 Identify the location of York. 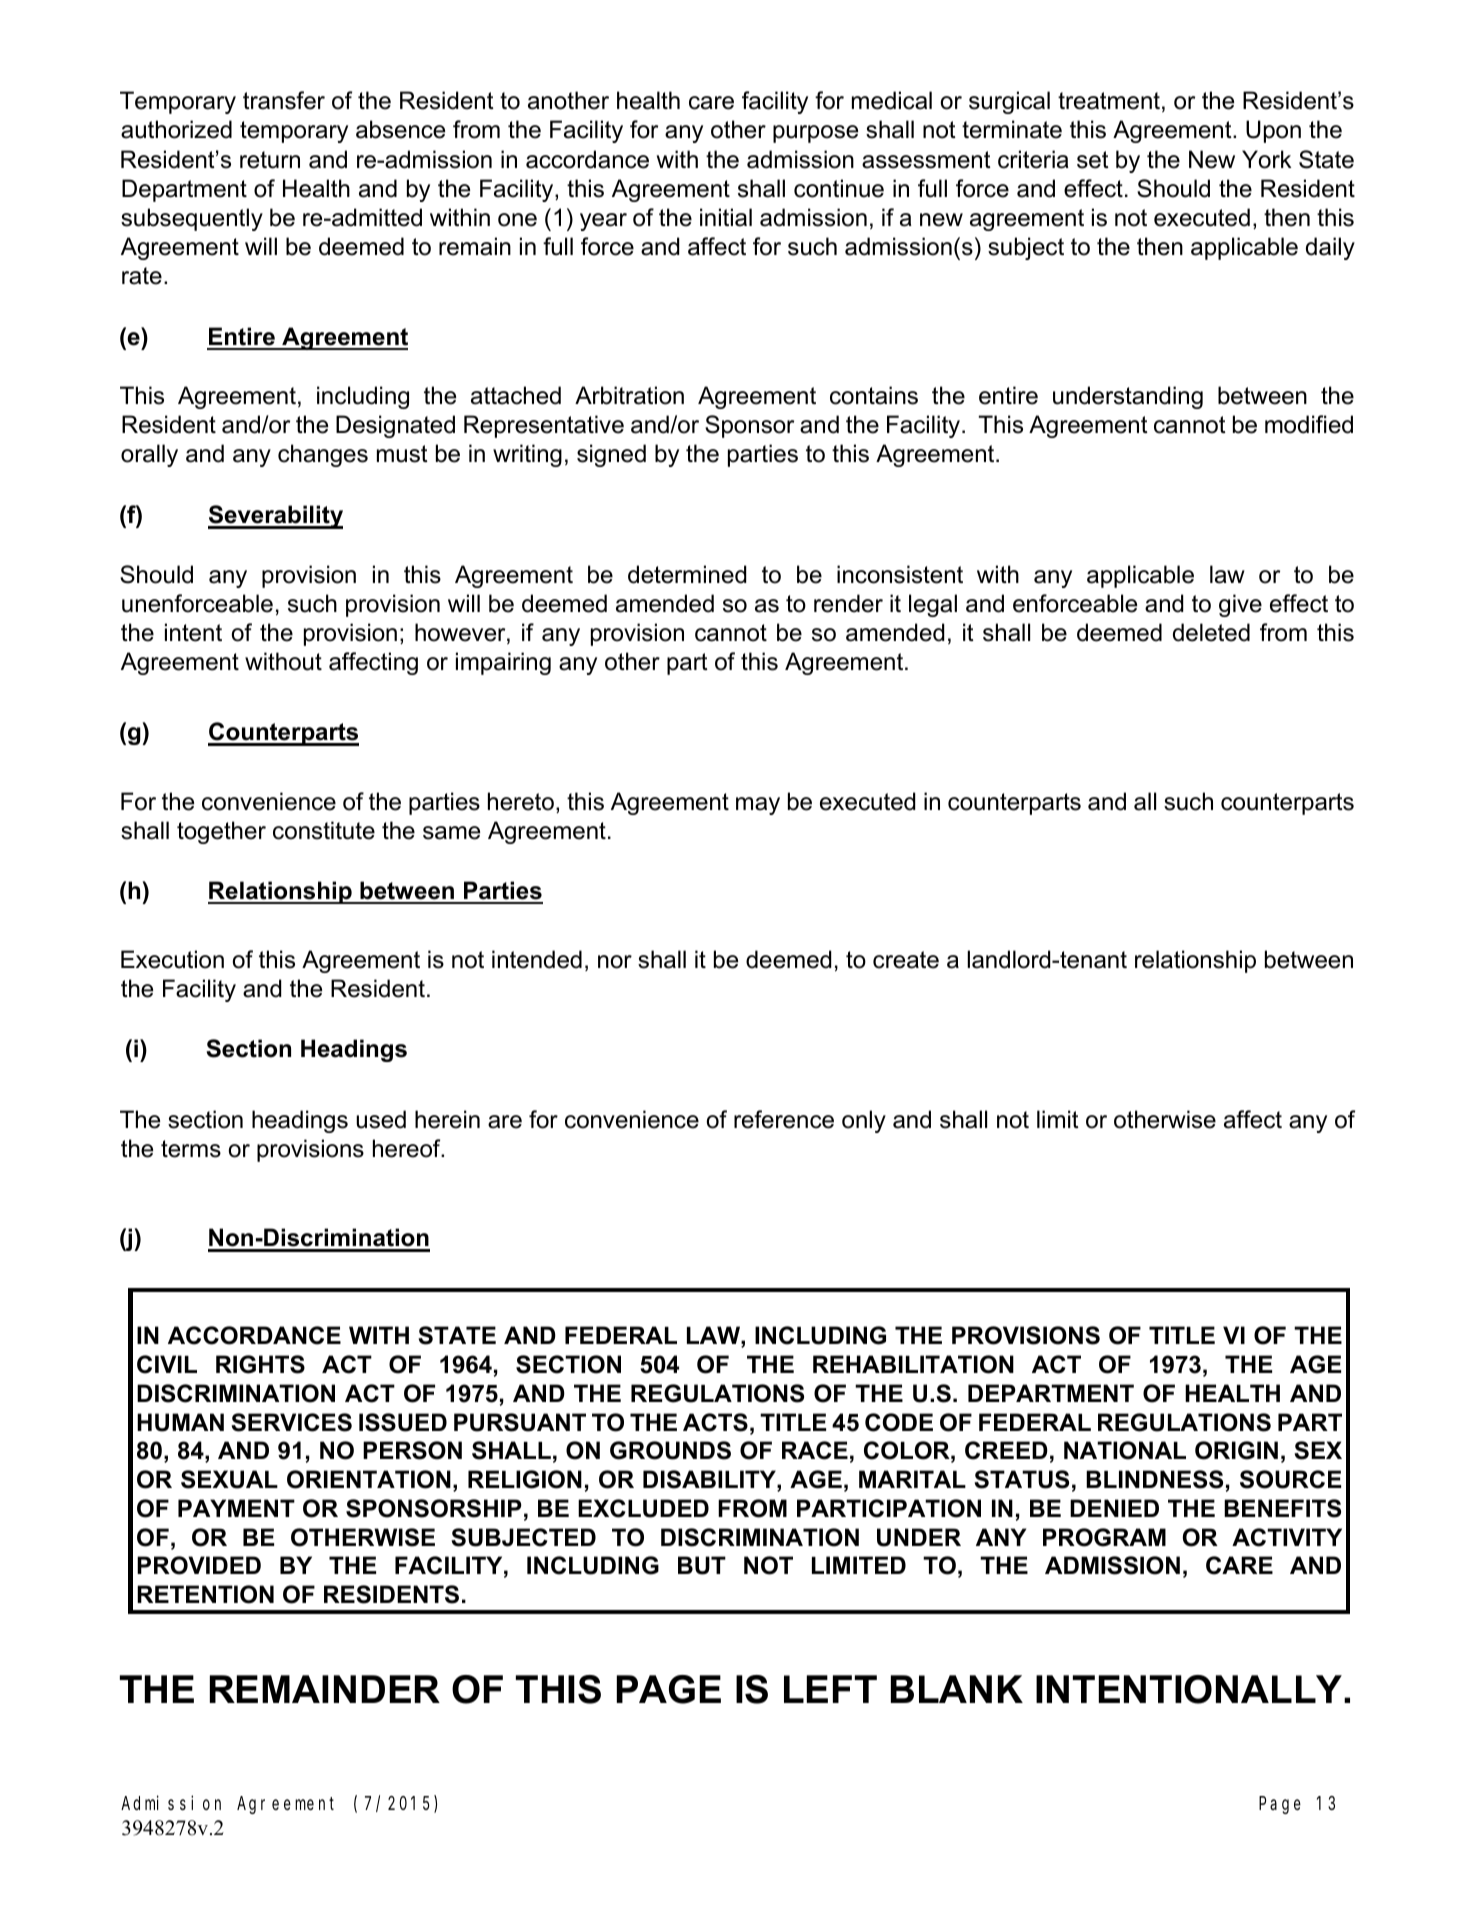
(1266, 159).
